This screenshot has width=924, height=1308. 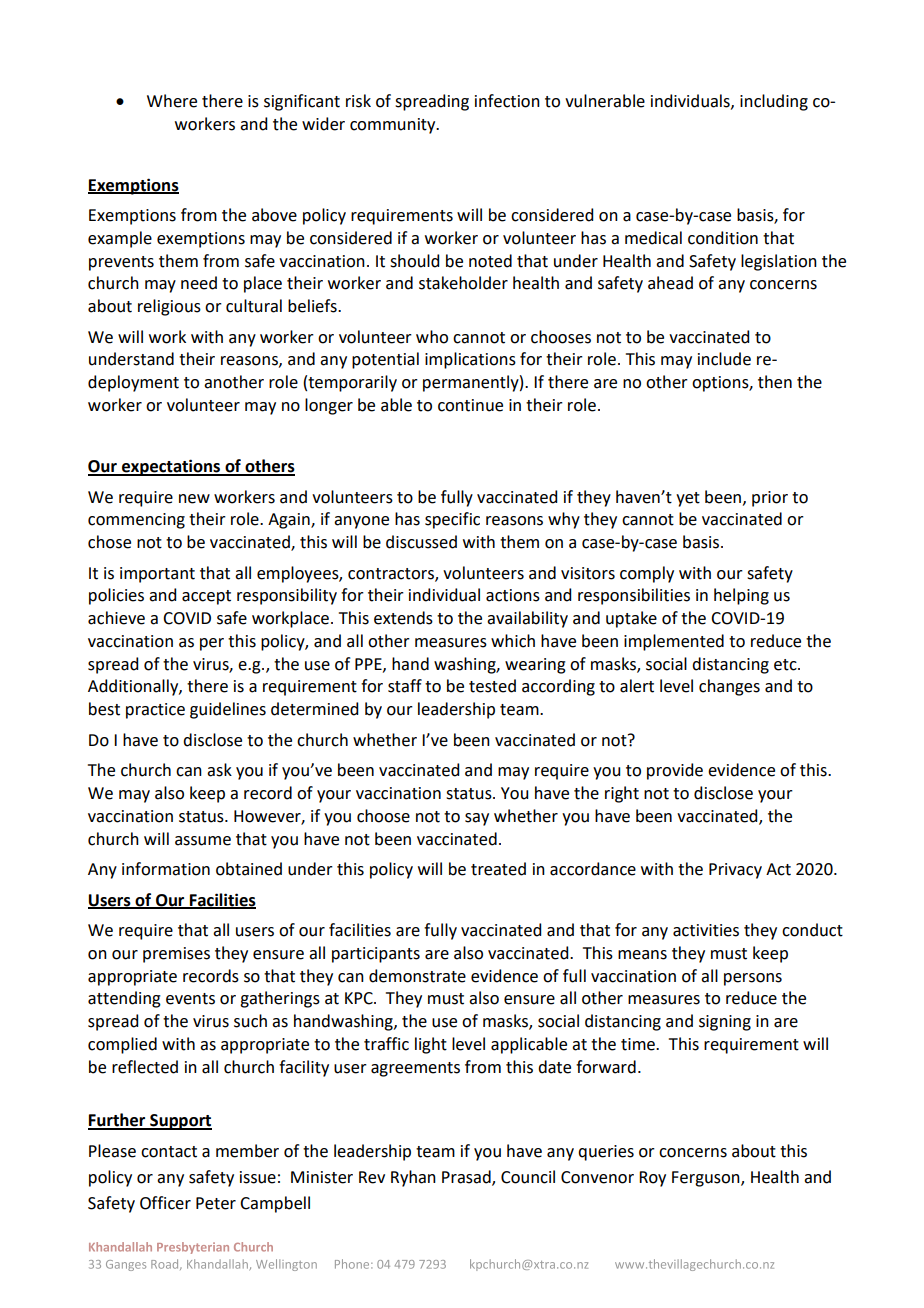 I want to click on contact, so click(x=169, y=1152).
